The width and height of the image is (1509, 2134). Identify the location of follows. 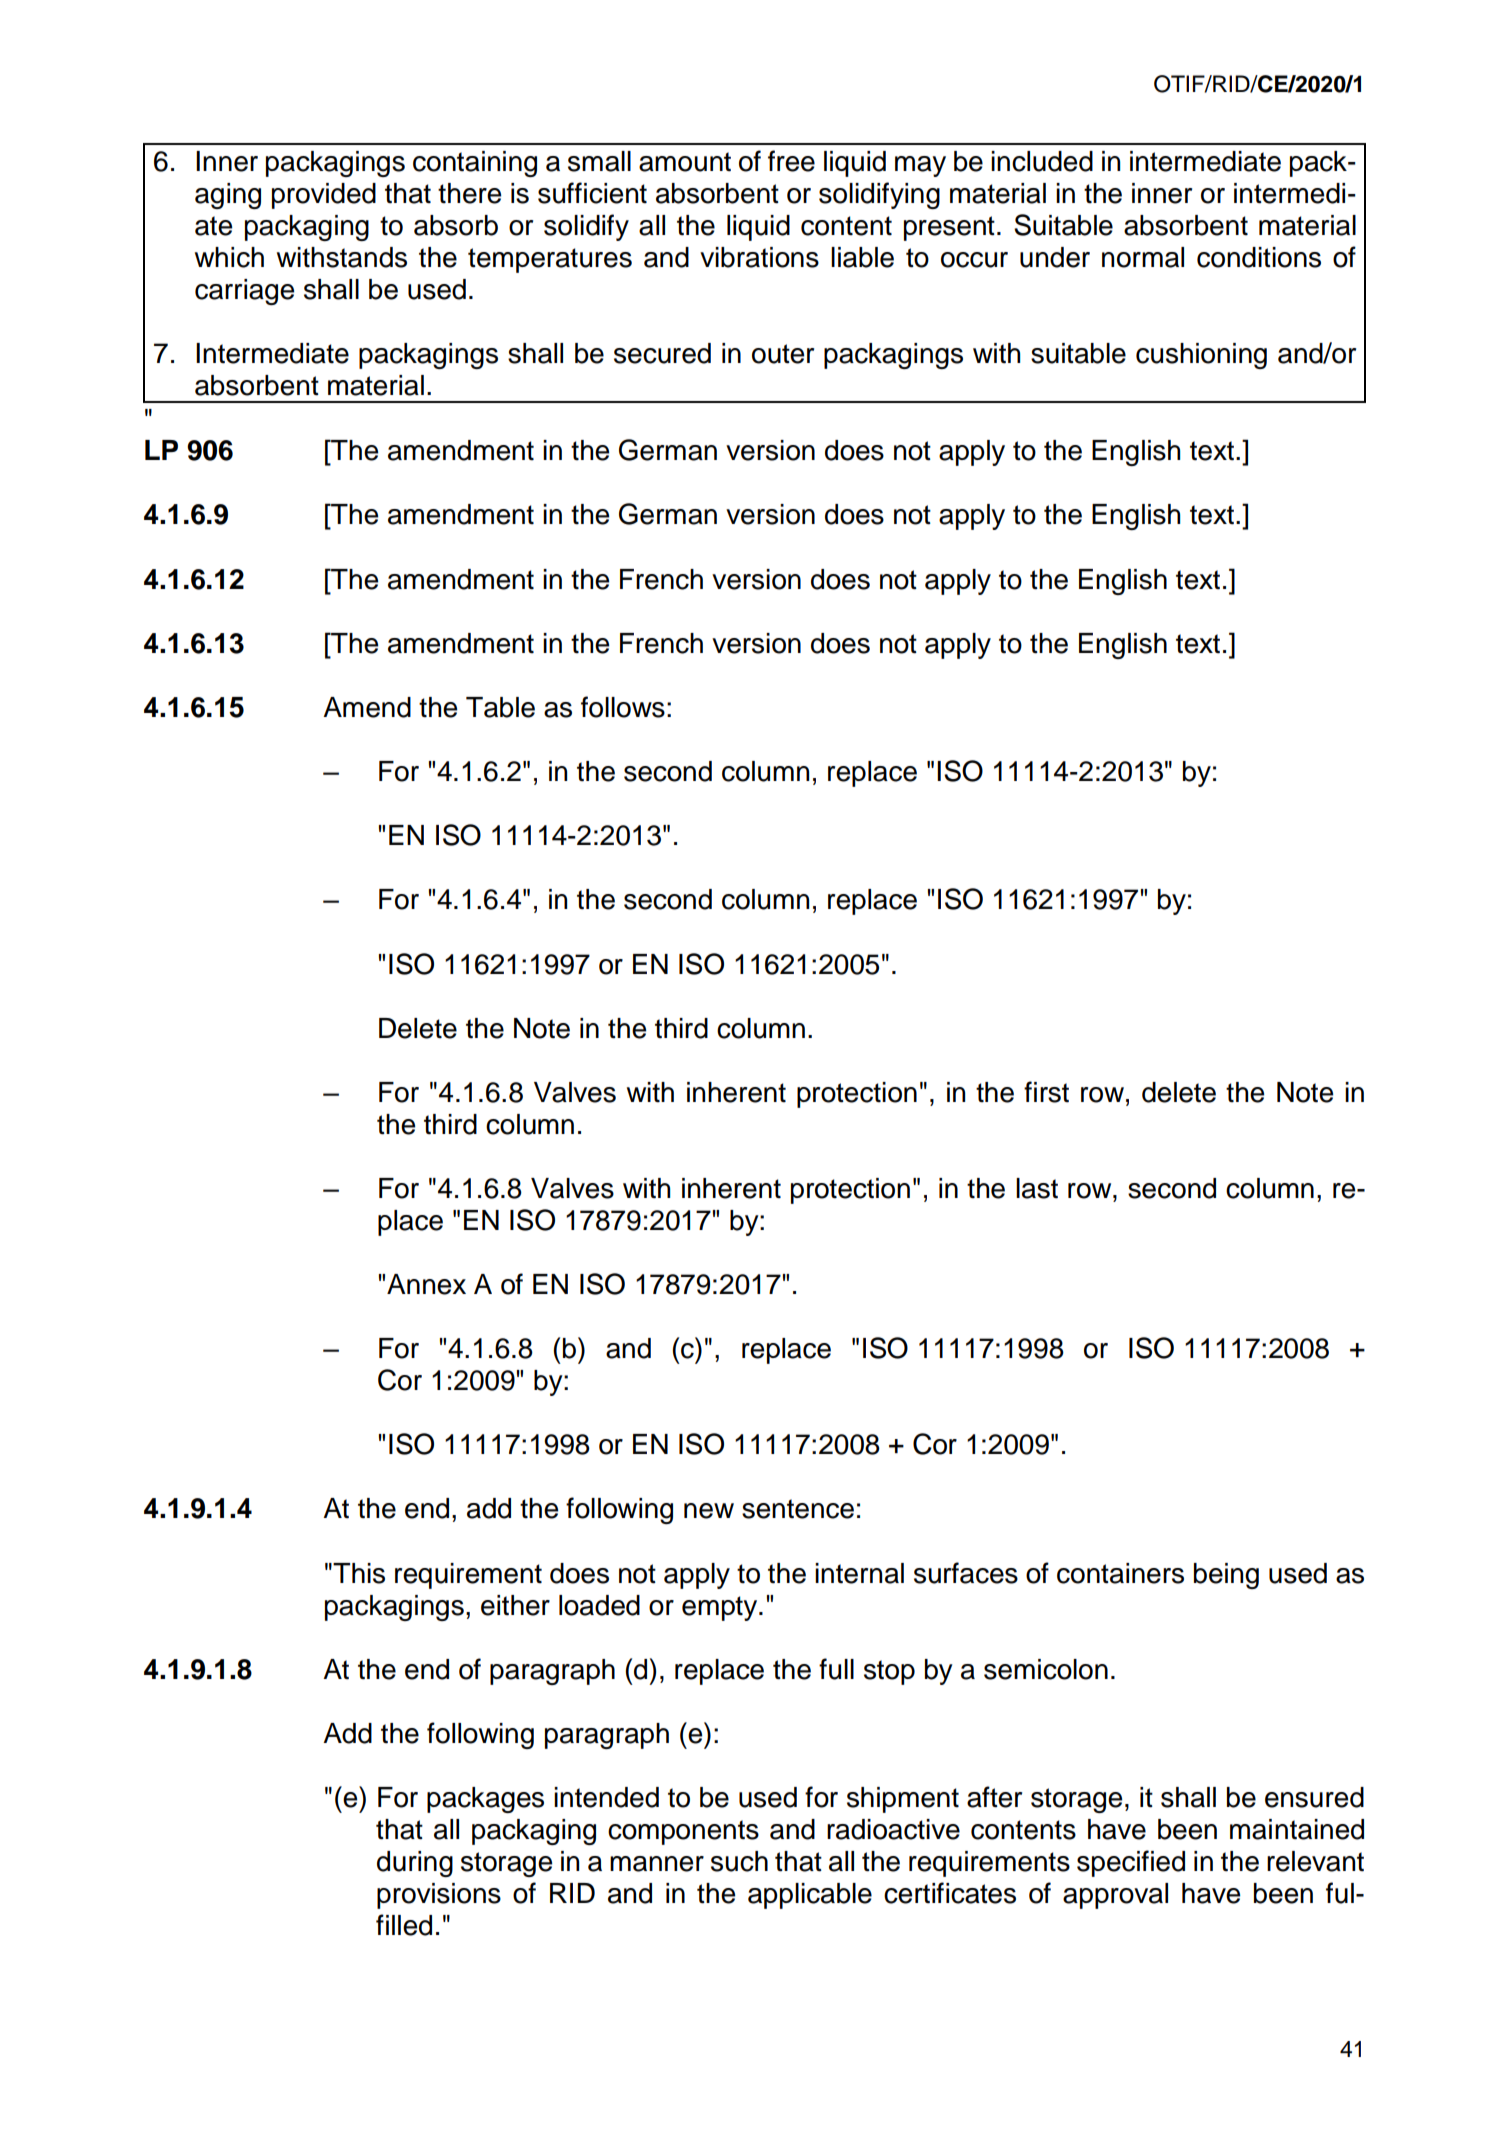
(623, 707).
